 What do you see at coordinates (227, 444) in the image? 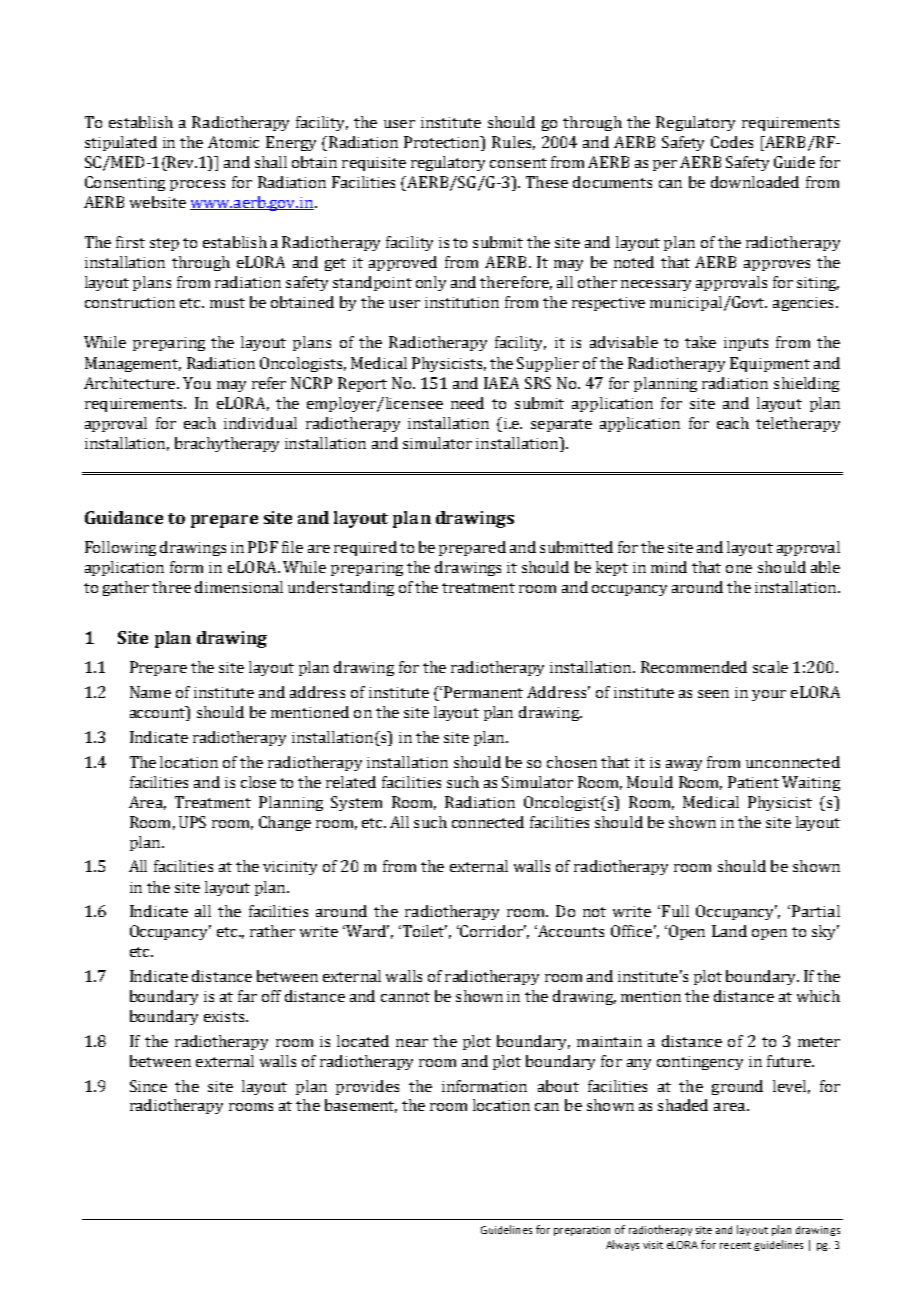
I see `brachytherapy` at bounding box center [227, 444].
